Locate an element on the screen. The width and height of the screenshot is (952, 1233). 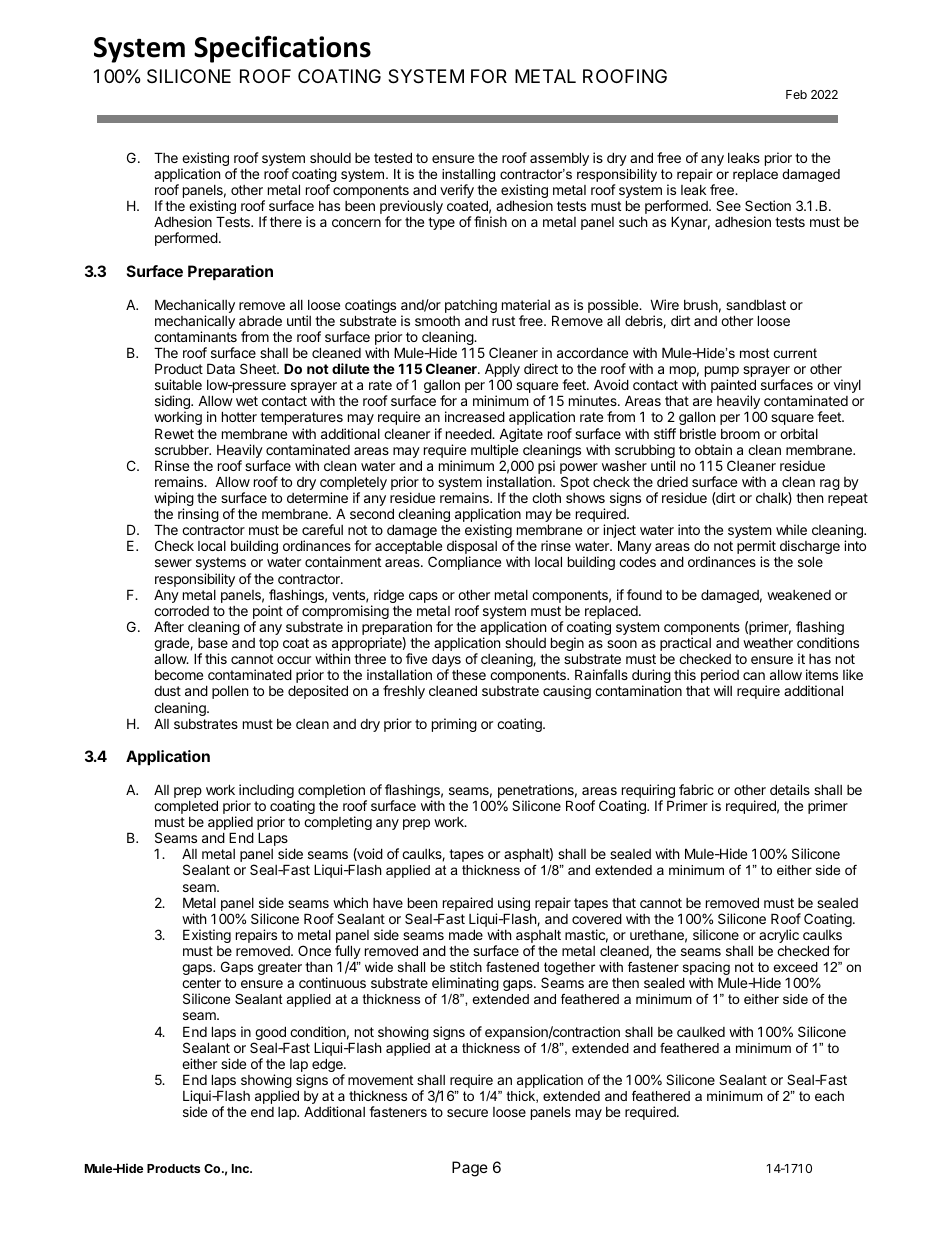
assembly is located at coordinates (559, 159).
